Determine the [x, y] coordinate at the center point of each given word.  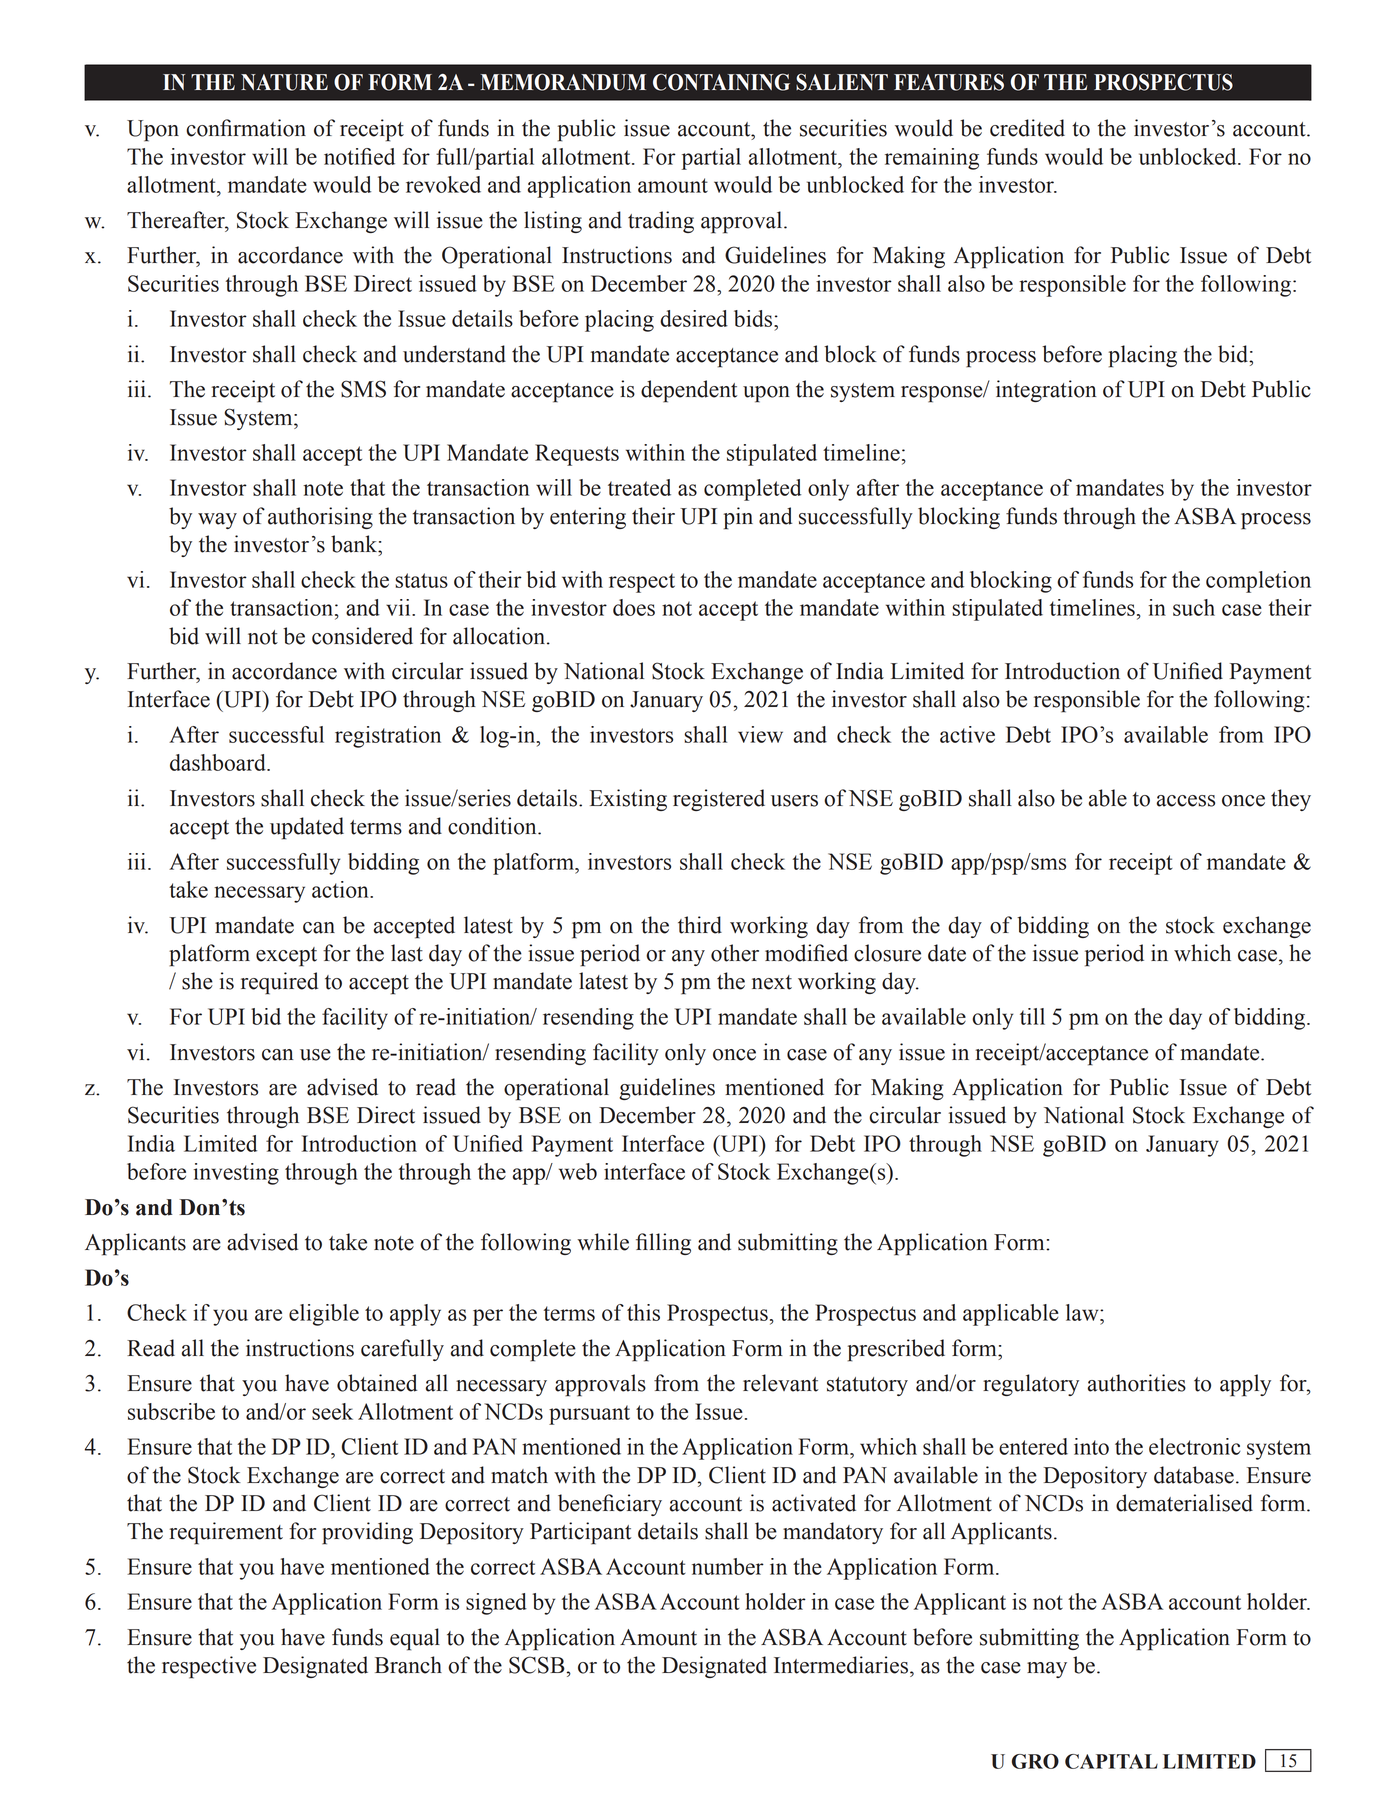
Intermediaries [842, 1665]
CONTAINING [721, 82]
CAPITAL [1111, 1761]
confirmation [246, 128]
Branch [408, 1665]
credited [1027, 128]
